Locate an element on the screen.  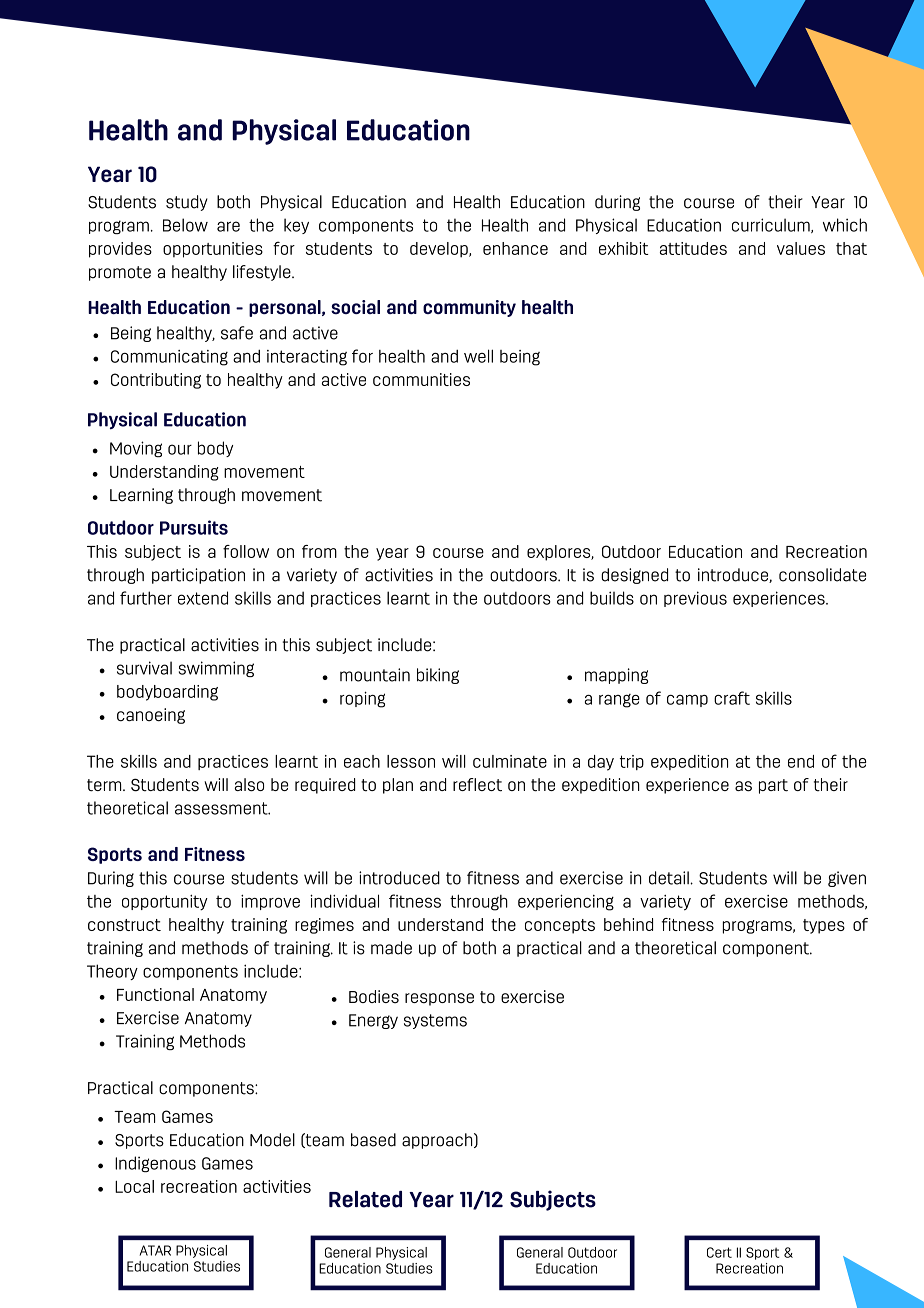
values is located at coordinates (801, 248).
